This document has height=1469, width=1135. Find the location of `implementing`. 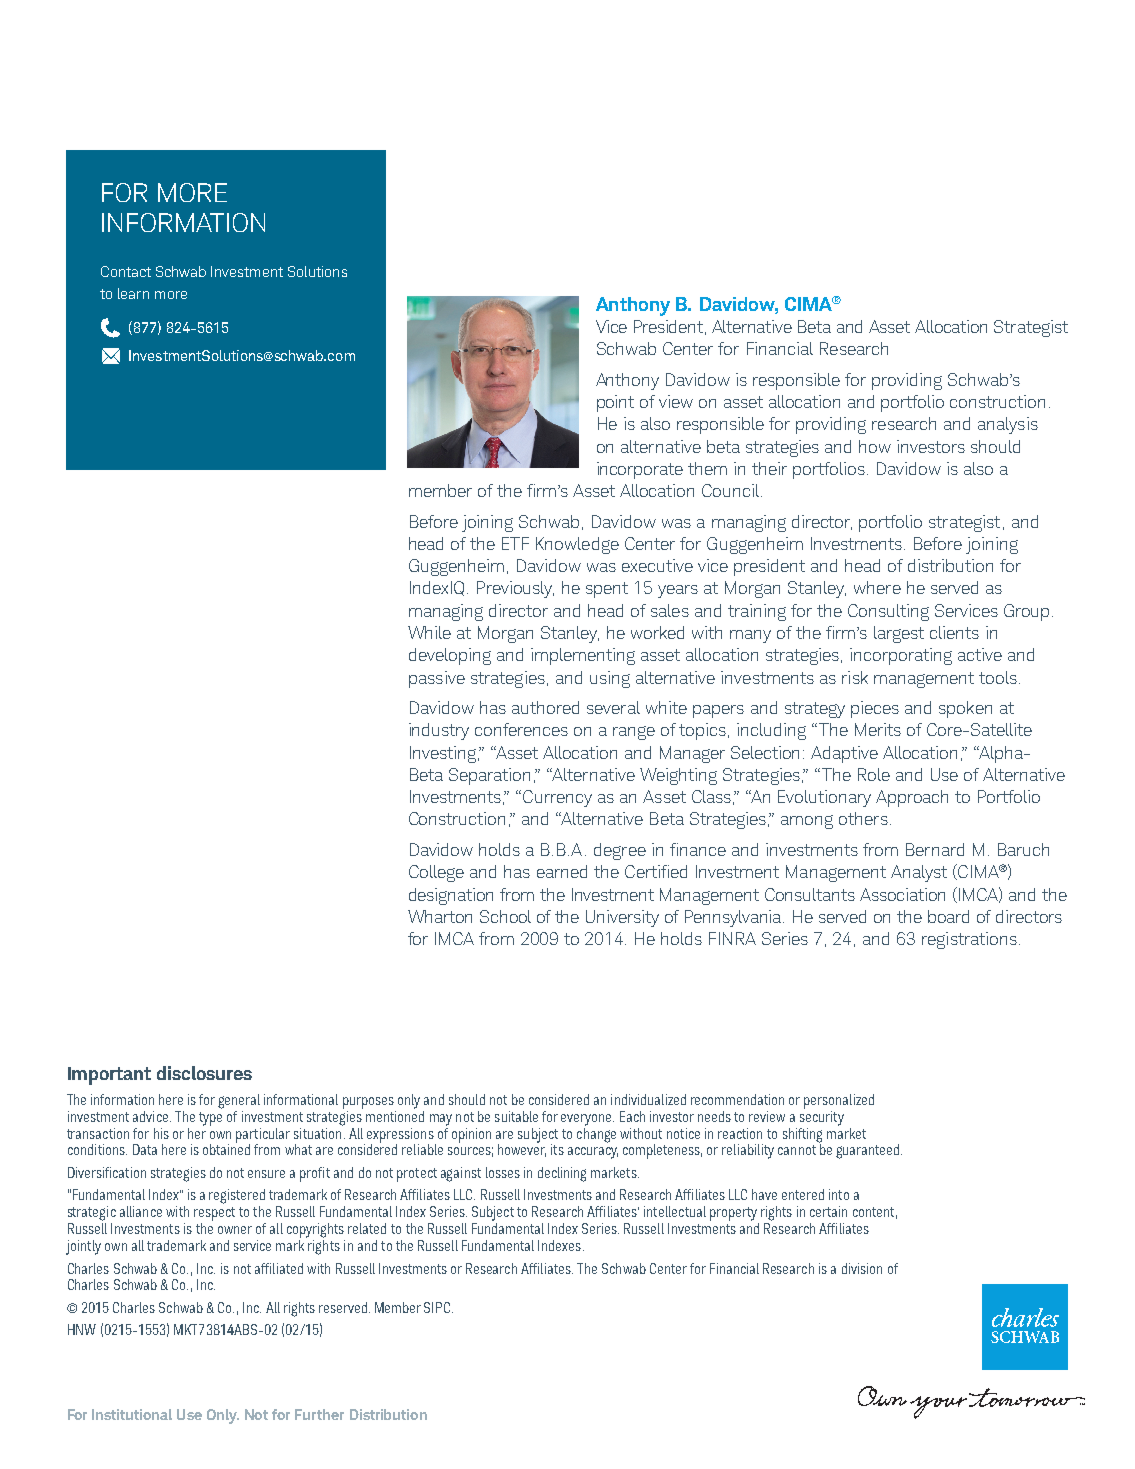

implementing is located at coordinates (583, 656).
